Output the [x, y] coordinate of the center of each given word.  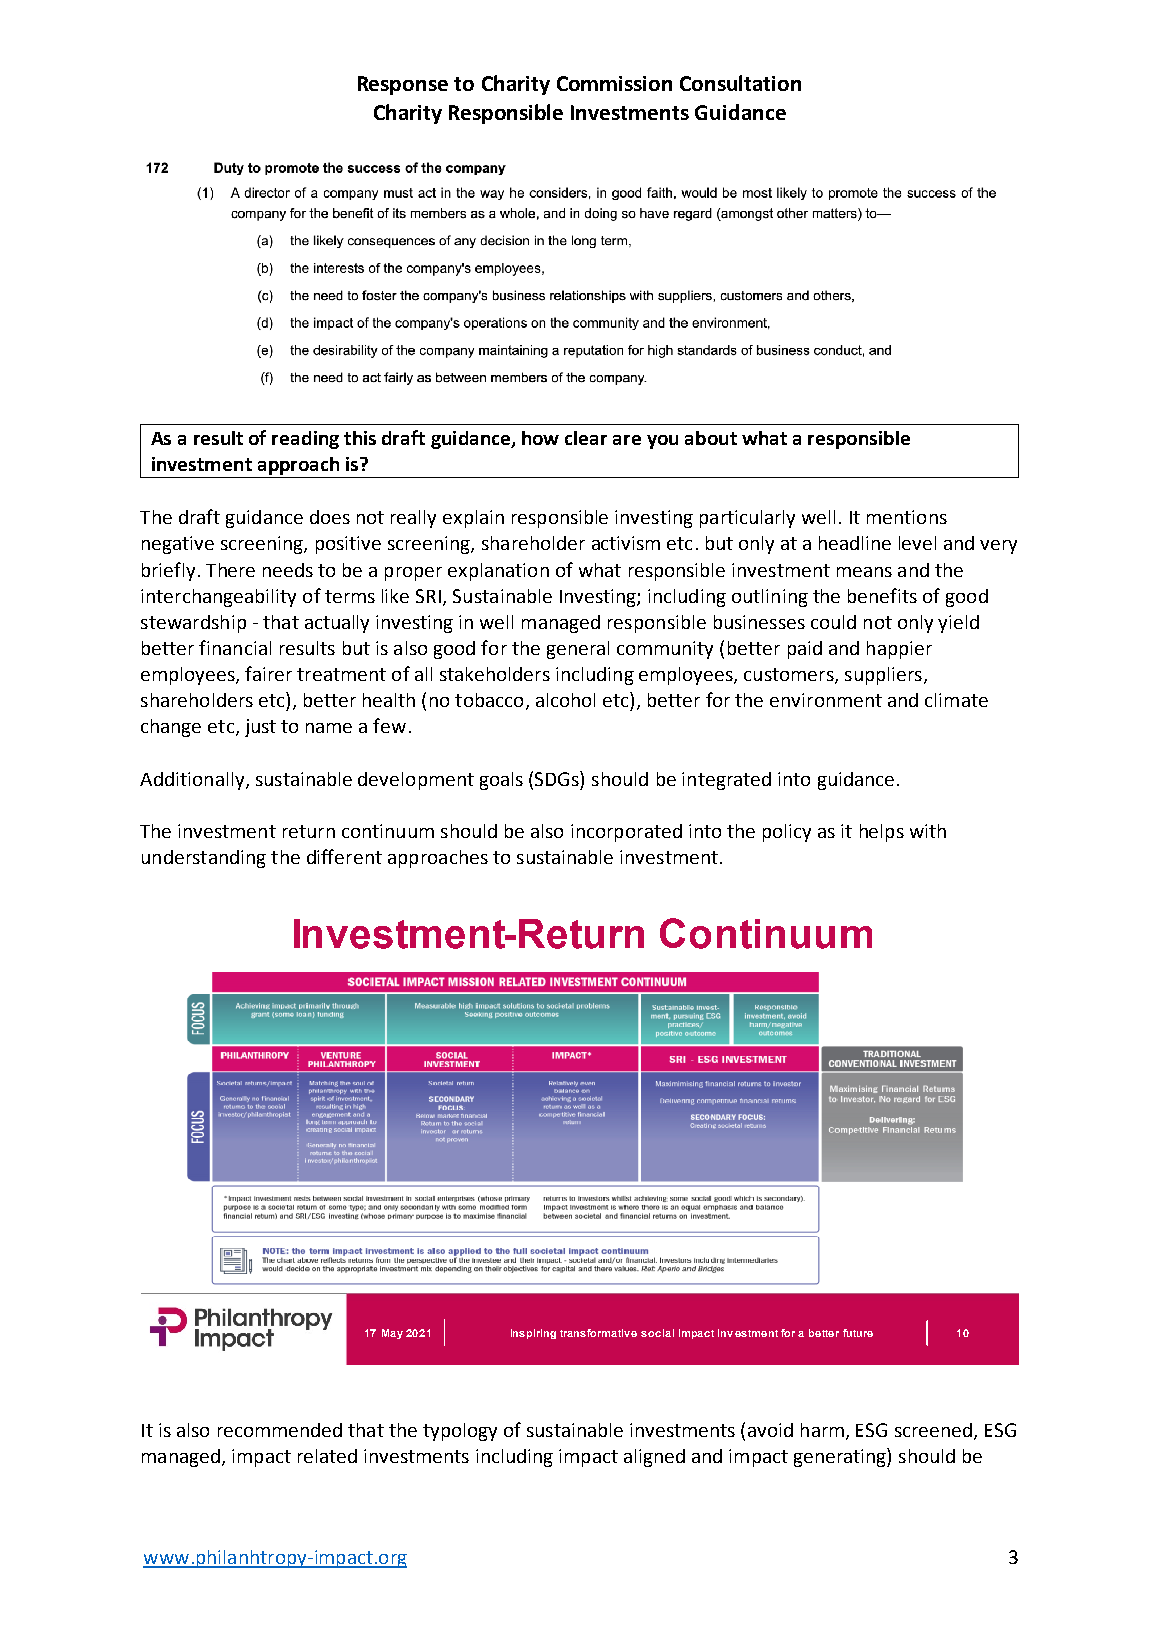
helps [882, 833]
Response [403, 85]
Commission [614, 83]
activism [626, 543]
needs [288, 570]
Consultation [740, 83]
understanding [204, 859]
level [917, 543]
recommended [280, 1430]
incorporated [626, 833]
